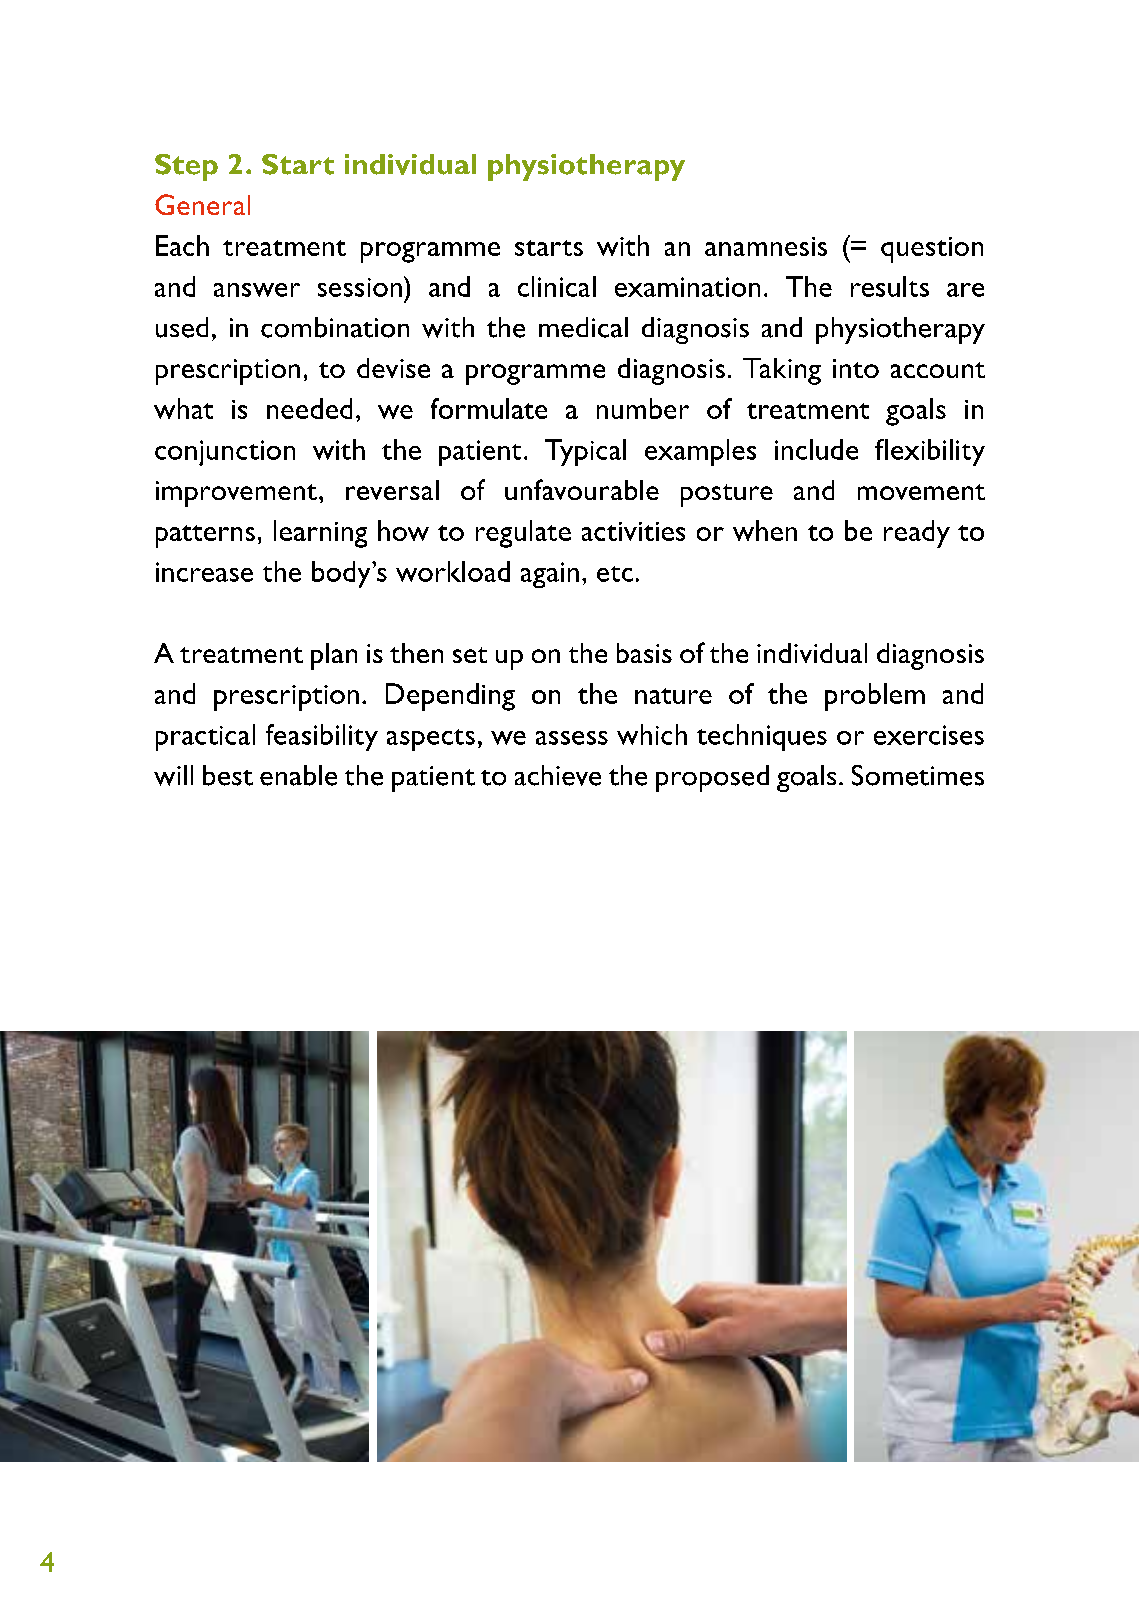 The width and height of the screenshot is (1139, 1616). I want to click on enable, so click(298, 775).
